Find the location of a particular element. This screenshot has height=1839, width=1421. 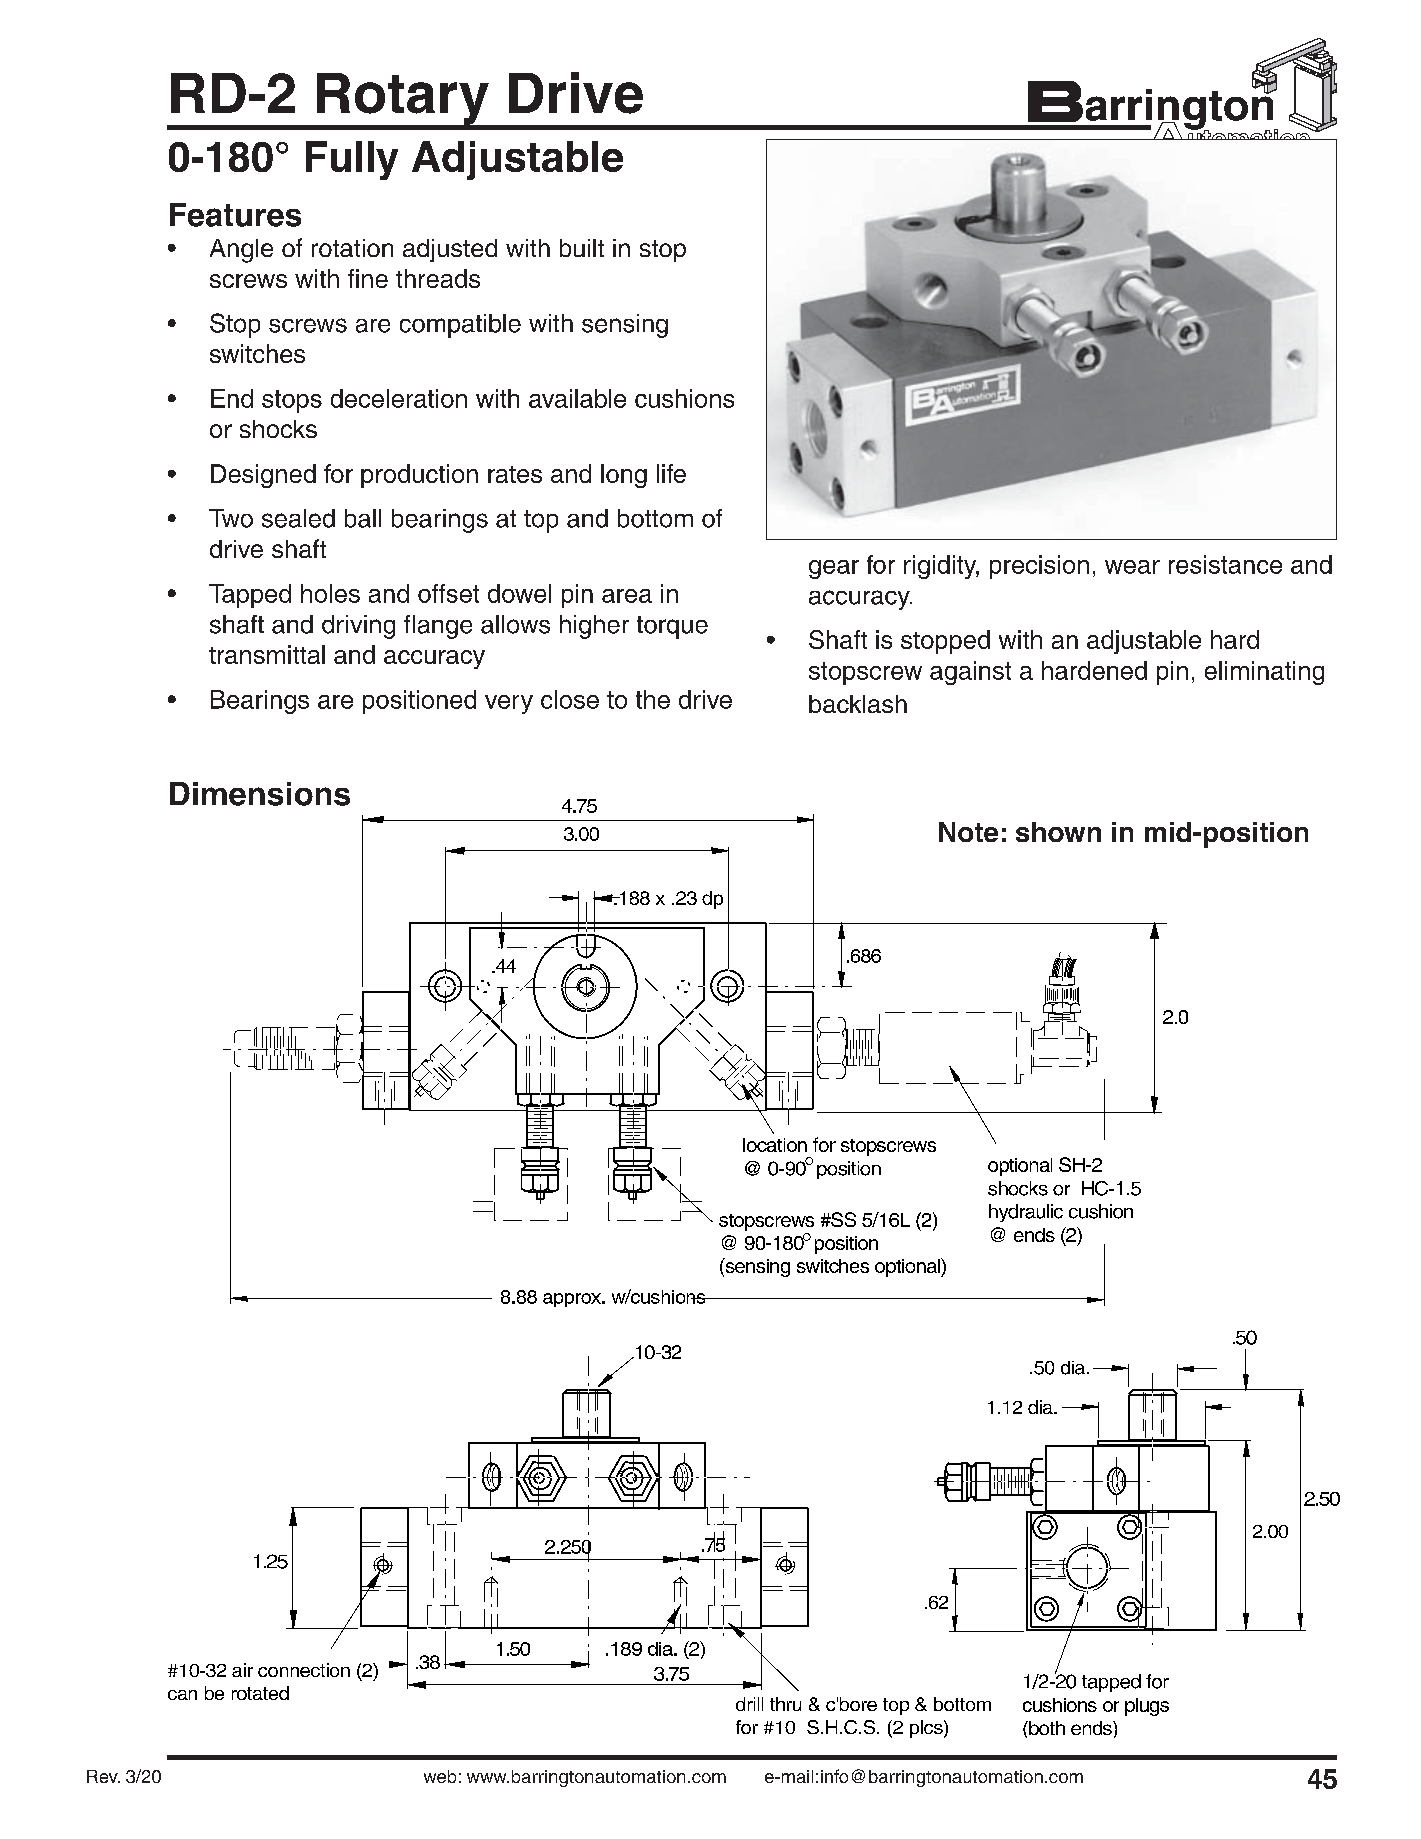

Dimensions is located at coordinates (260, 794).
